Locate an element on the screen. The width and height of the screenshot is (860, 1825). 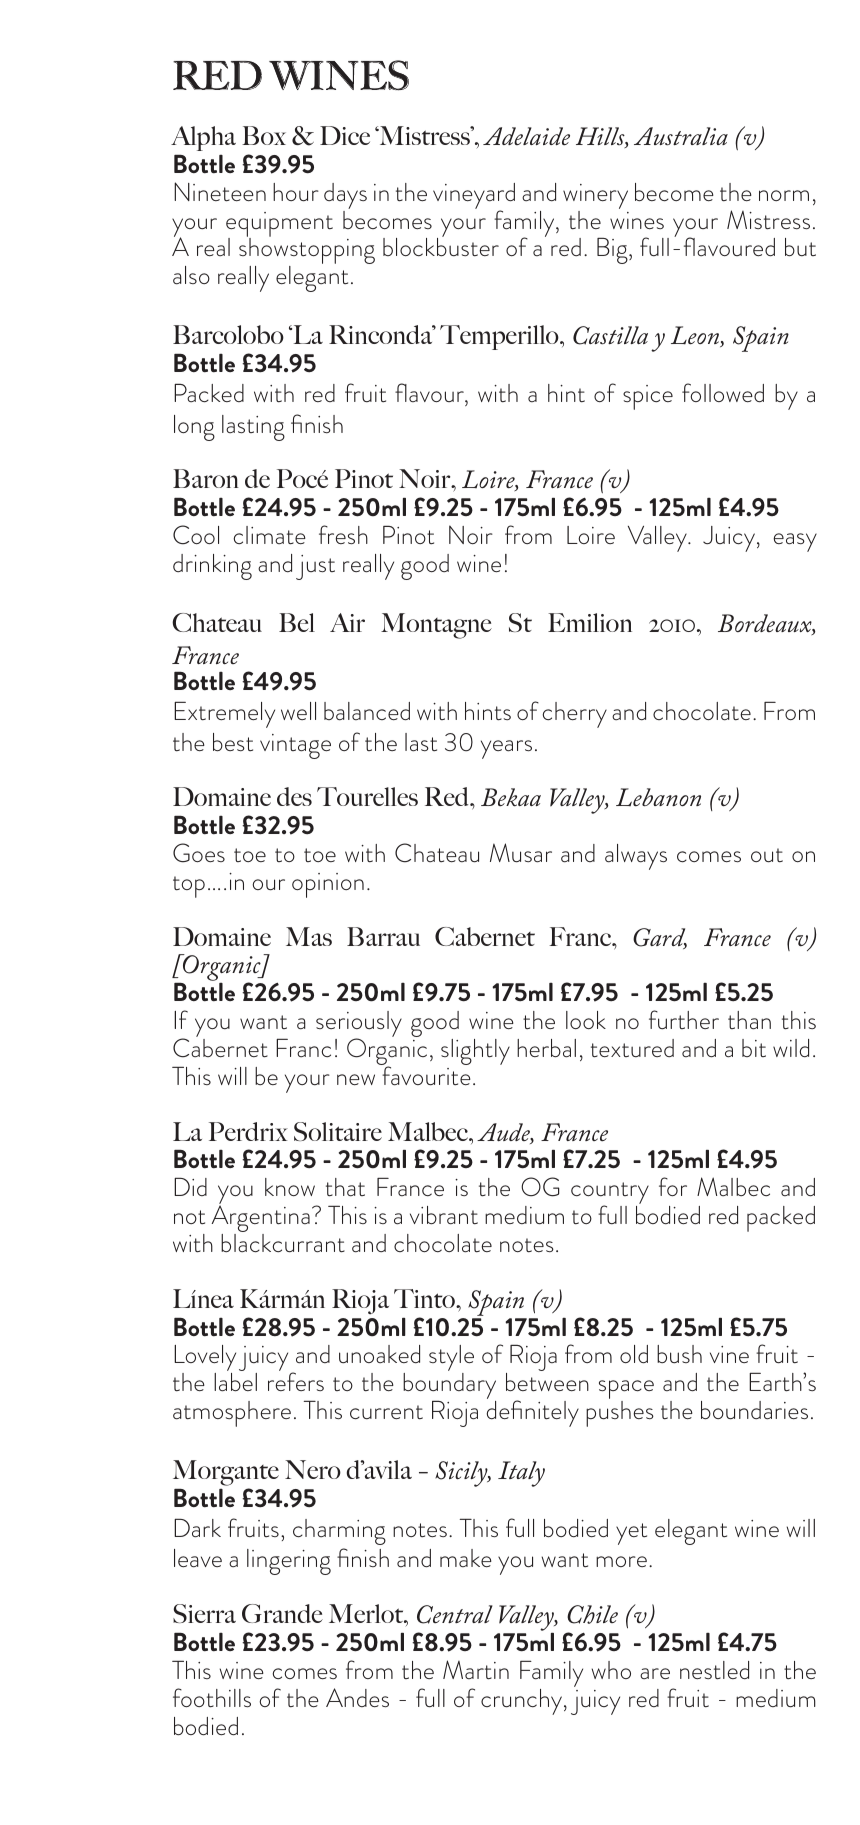
Grande is located at coordinates (282, 1613).
